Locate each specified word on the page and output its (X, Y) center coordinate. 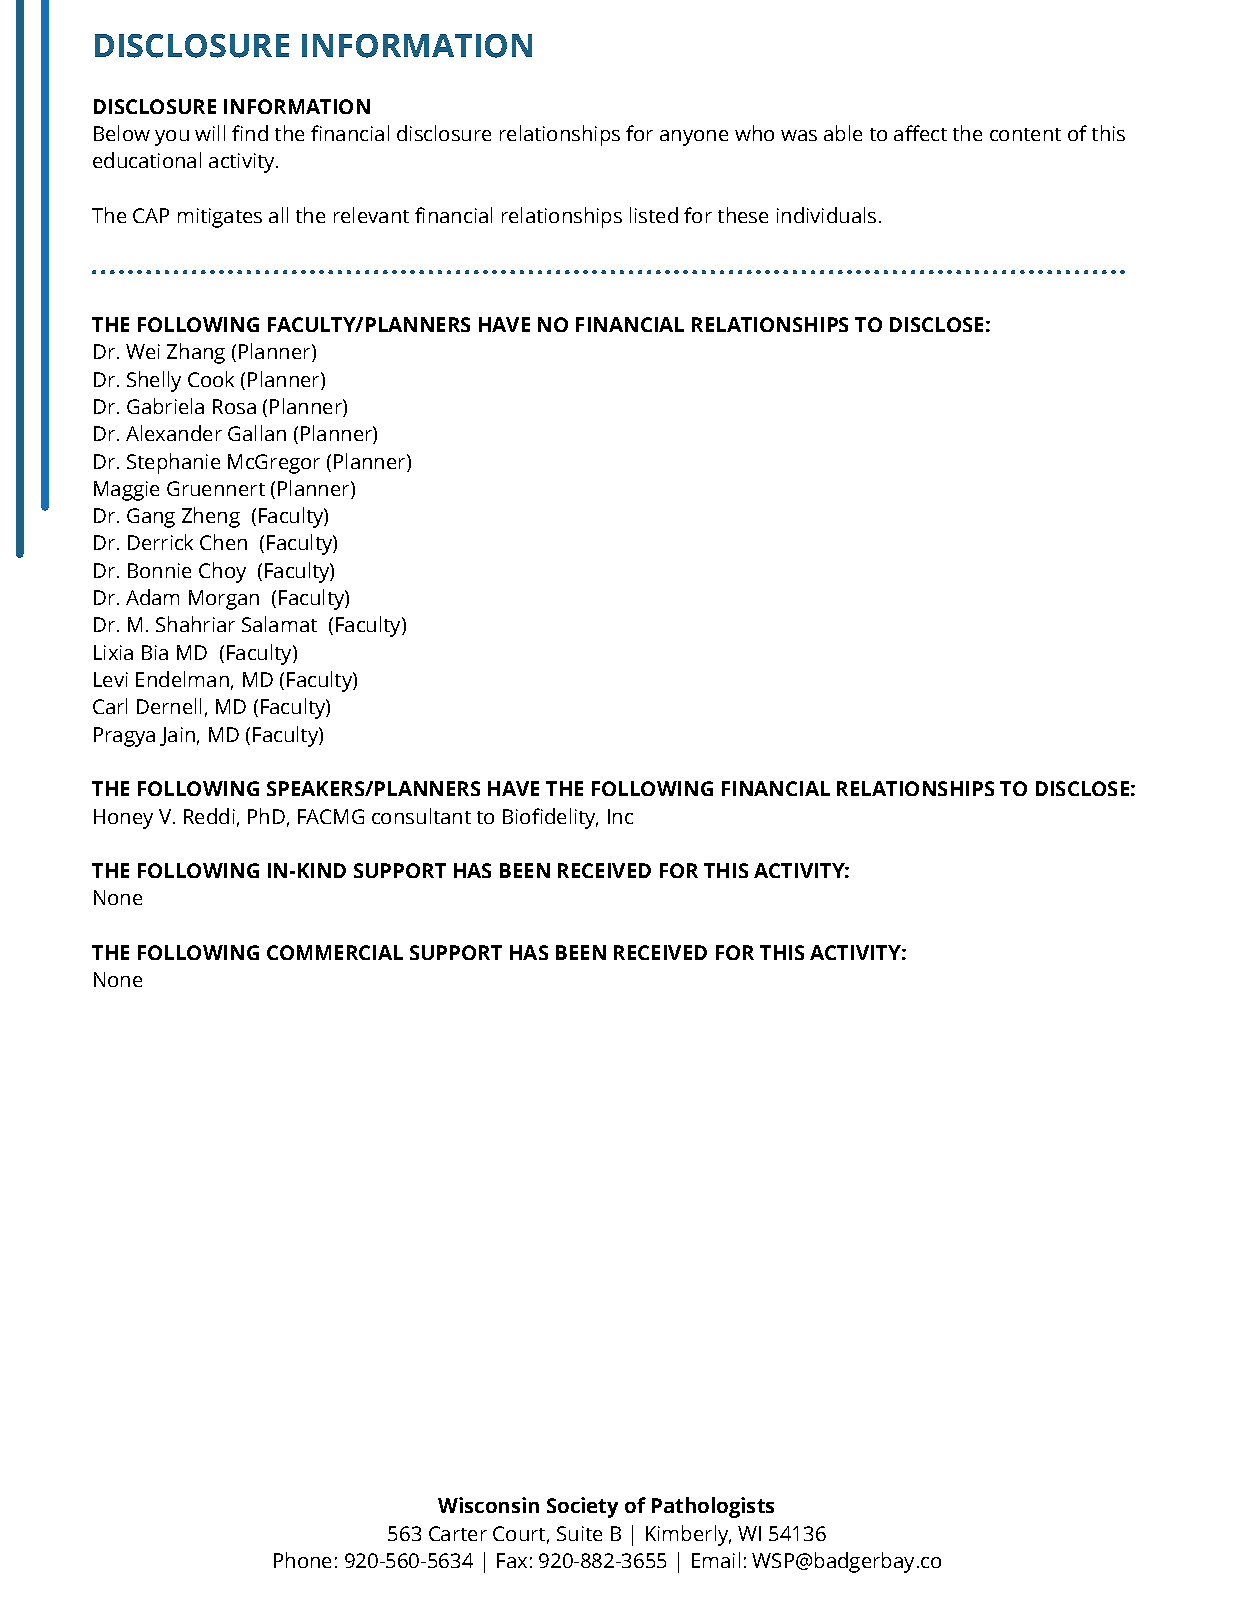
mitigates (220, 218)
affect (920, 133)
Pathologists (713, 1507)
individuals (826, 215)
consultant (421, 816)
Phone (302, 1560)
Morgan (224, 600)
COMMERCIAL (335, 952)
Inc (620, 816)
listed (654, 215)
